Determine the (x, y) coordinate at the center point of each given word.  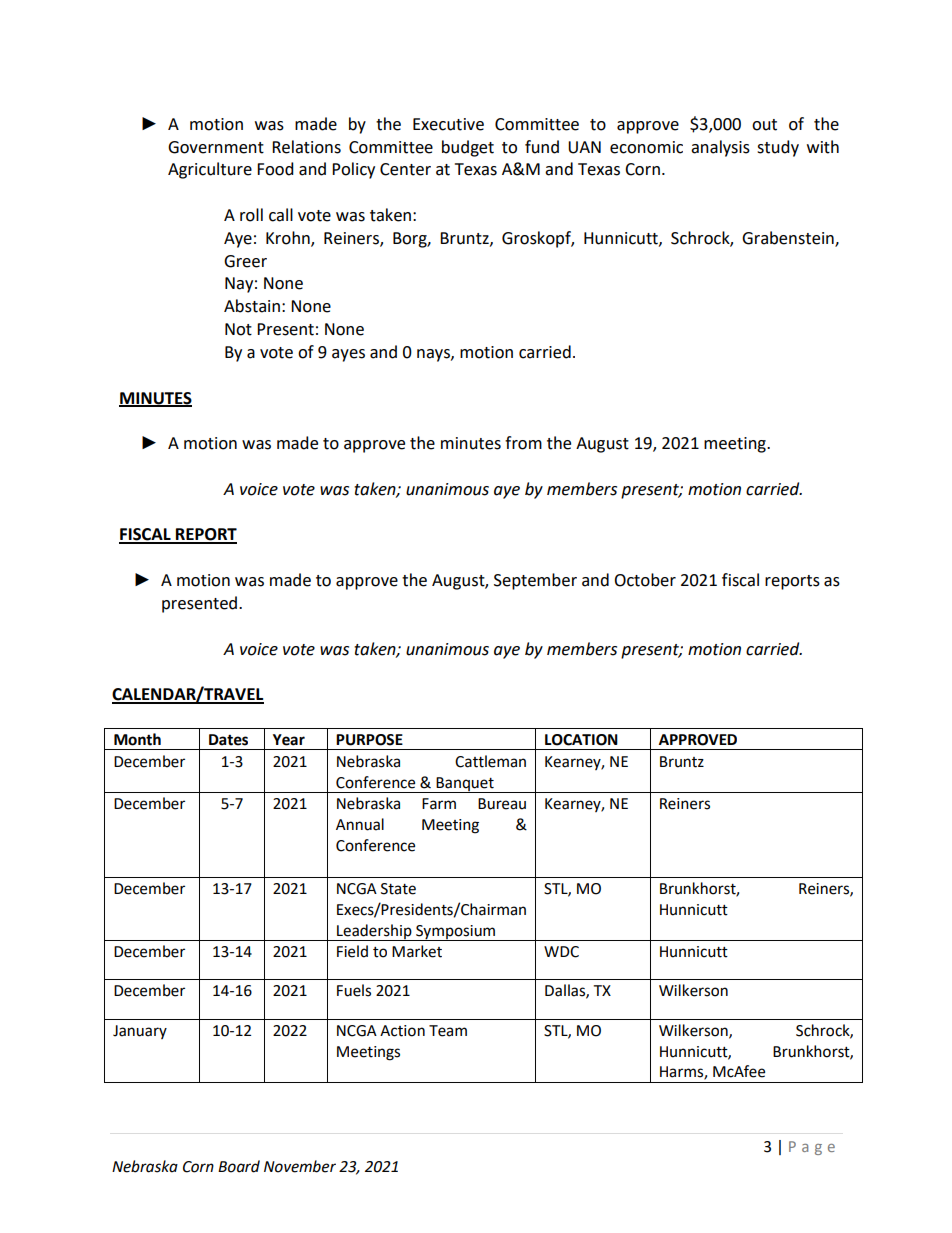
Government (216, 147)
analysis (720, 148)
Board (239, 1166)
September (535, 581)
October (645, 580)
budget (468, 148)
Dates (228, 740)
